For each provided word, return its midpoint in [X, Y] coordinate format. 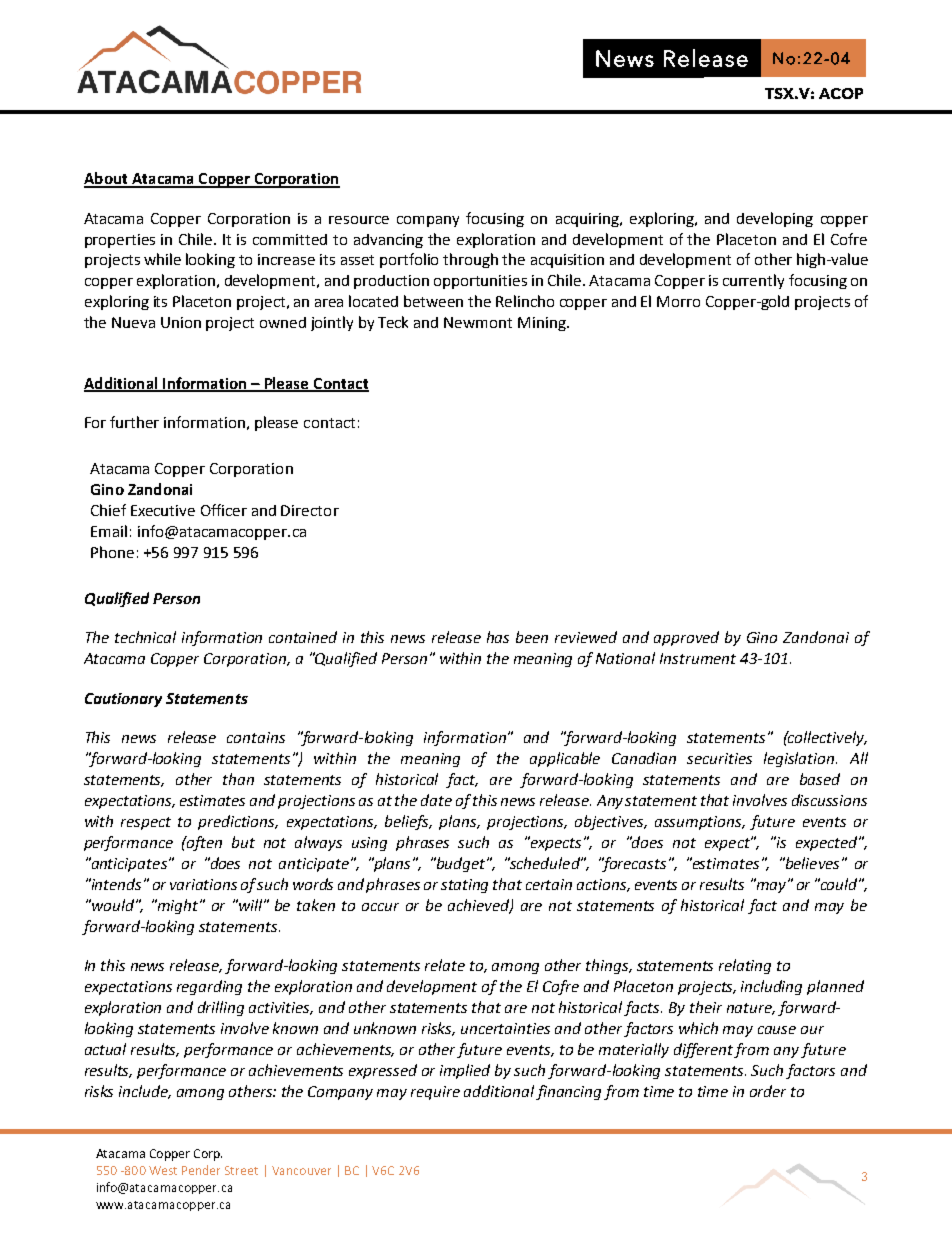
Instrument [698, 658]
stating [464, 886]
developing [775, 219]
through [470, 260]
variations [203, 884]
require [435, 1093]
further [134, 422]
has [498, 637]
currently [753, 281]
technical [145, 637]
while [162, 259]
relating [745, 966]
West [163, 1170]
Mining [543, 324]
